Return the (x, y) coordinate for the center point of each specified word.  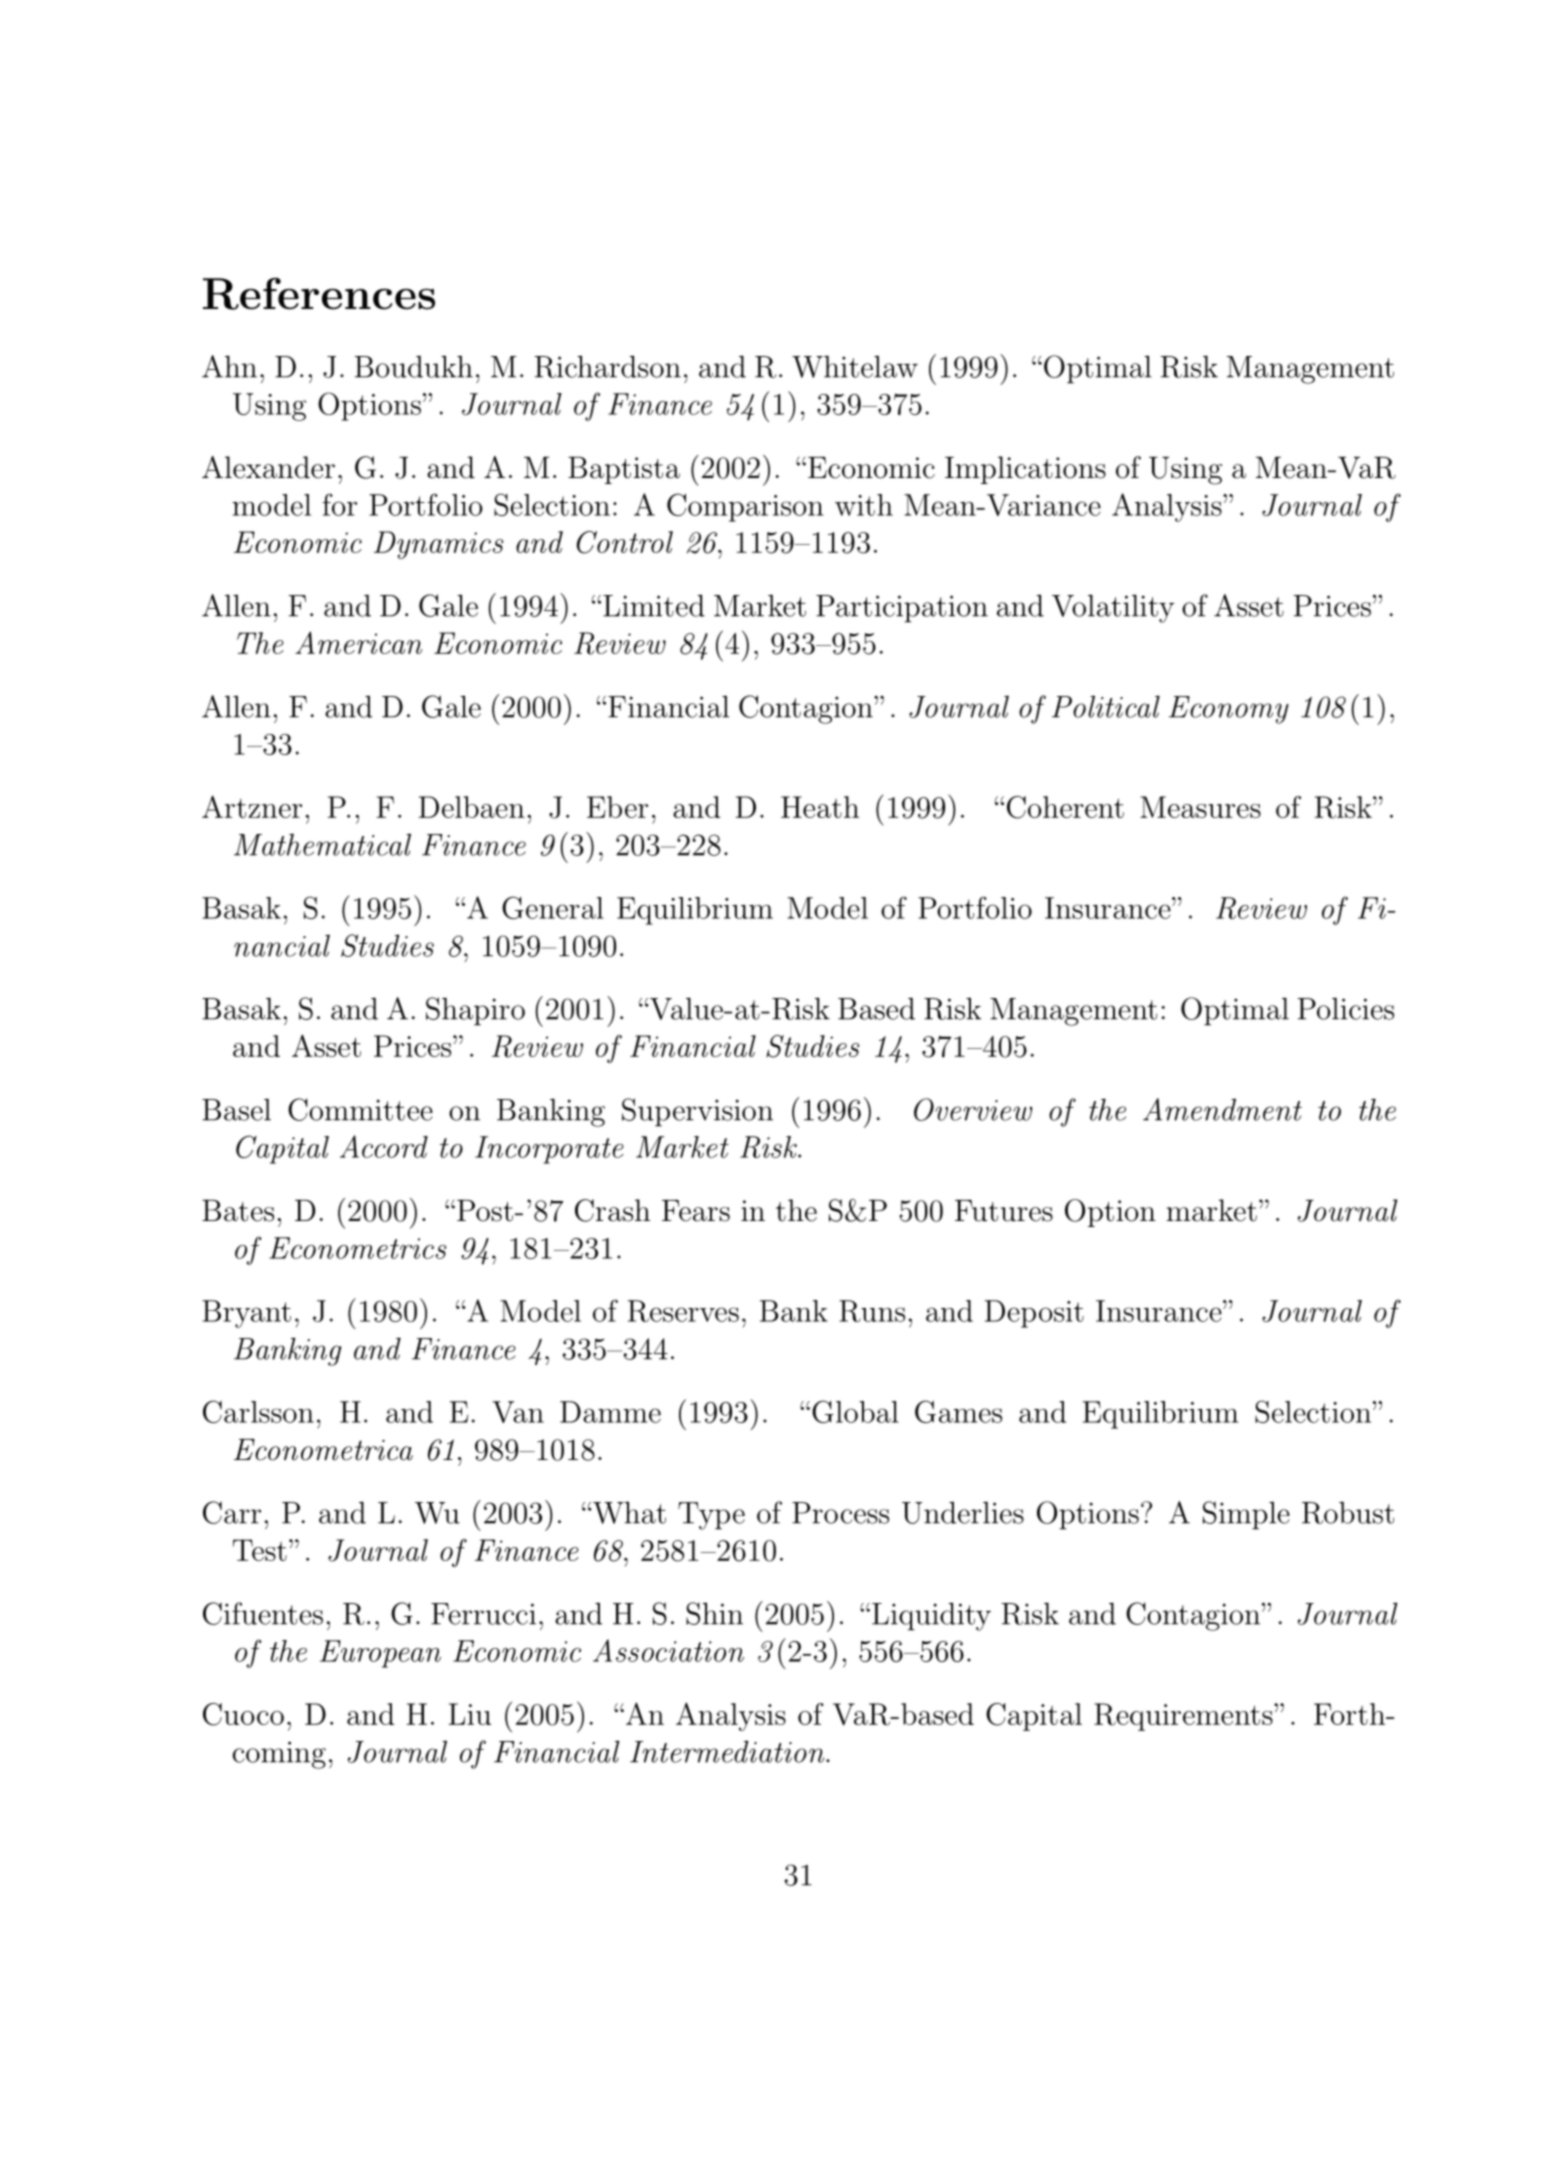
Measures (1200, 807)
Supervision (697, 1112)
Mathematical (322, 844)
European (380, 1654)
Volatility (1113, 608)
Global (855, 1411)
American (358, 642)
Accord (384, 1146)
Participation (902, 609)
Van (518, 1412)
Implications (1025, 470)
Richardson (608, 366)
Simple (1246, 1515)
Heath (820, 807)
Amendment (1222, 1109)
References (319, 293)
